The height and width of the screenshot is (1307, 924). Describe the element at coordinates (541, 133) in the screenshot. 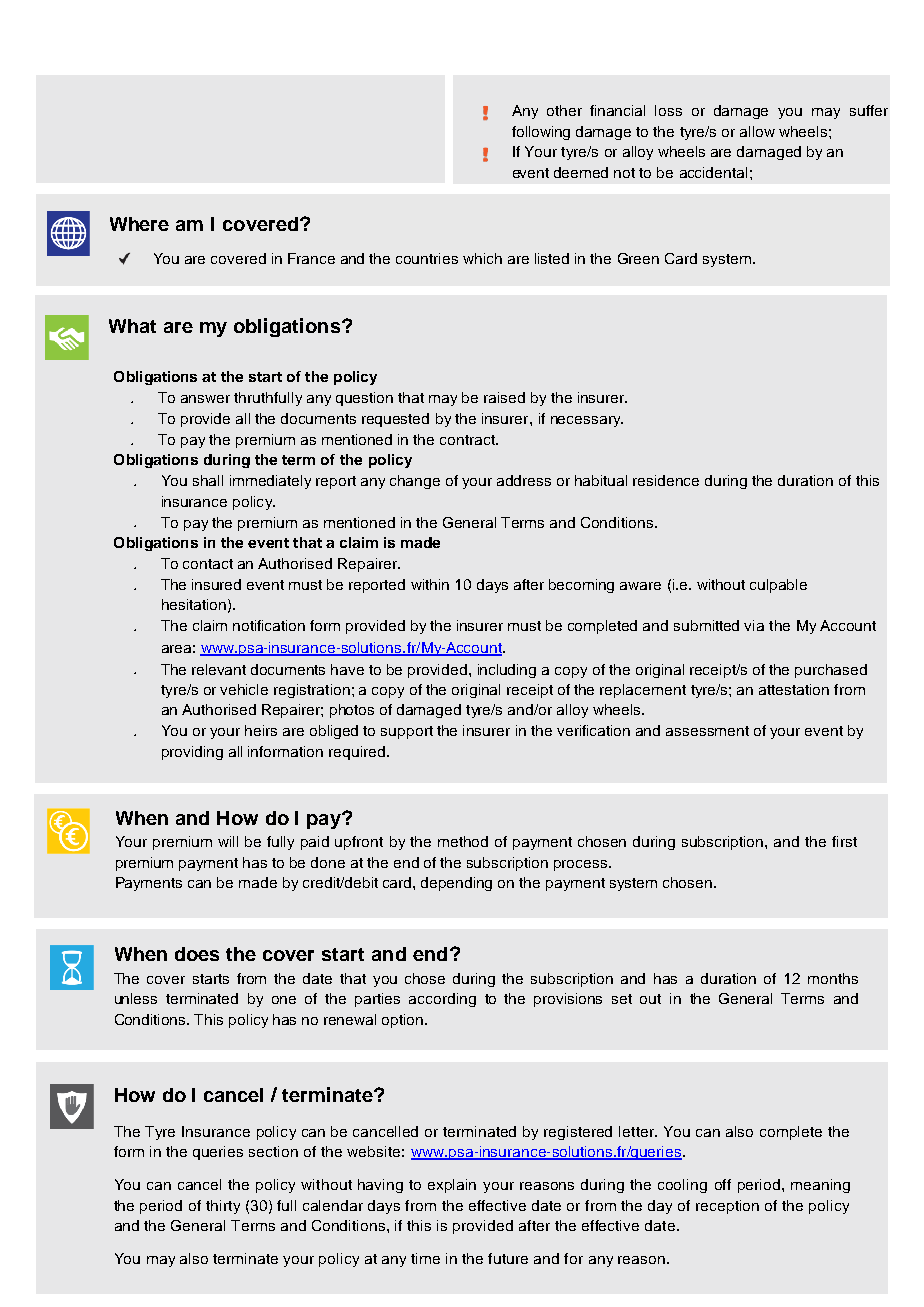

I see `following` at that location.
